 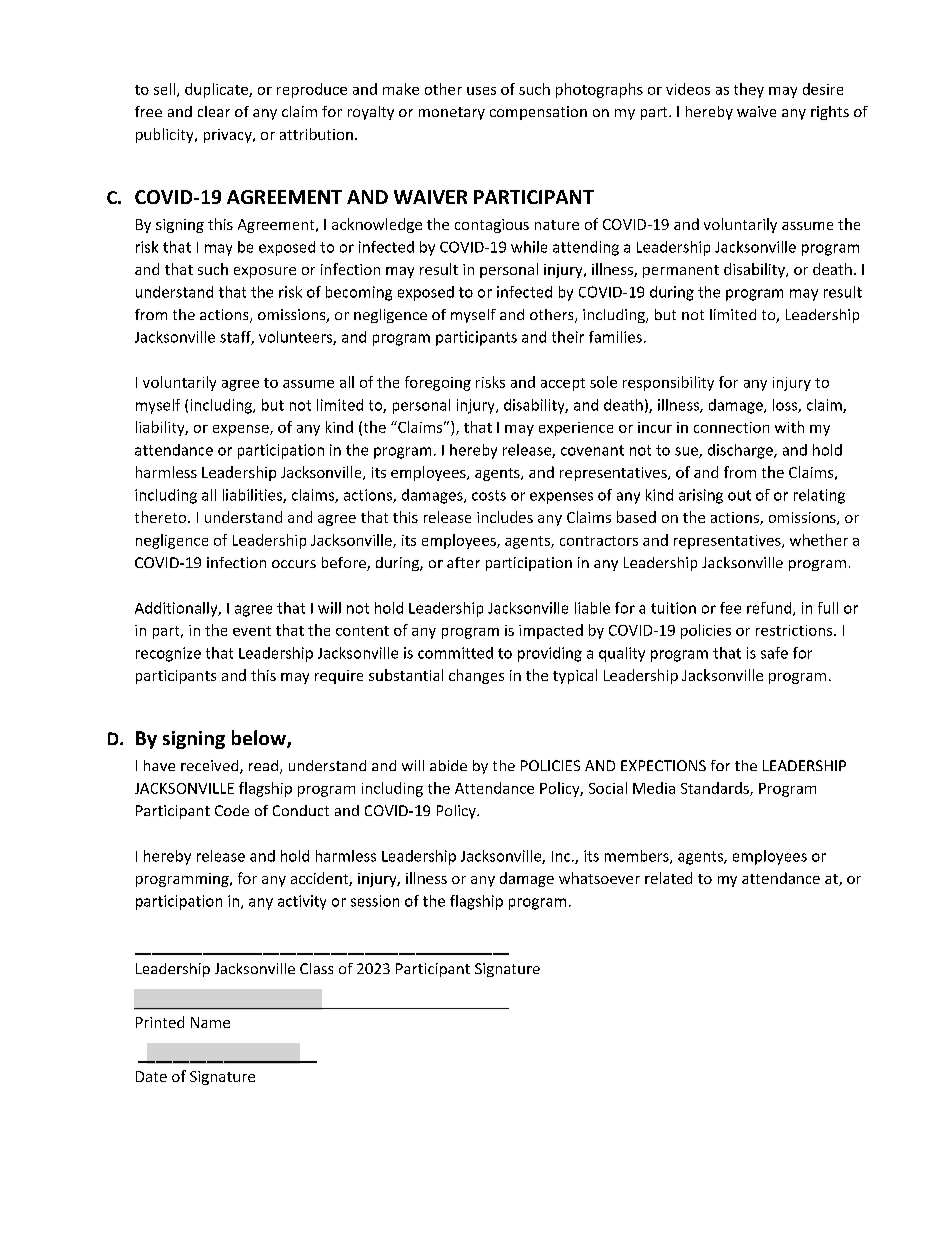 What do you see at coordinates (476, 676) in the screenshot?
I see `changes` at bounding box center [476, 676].
